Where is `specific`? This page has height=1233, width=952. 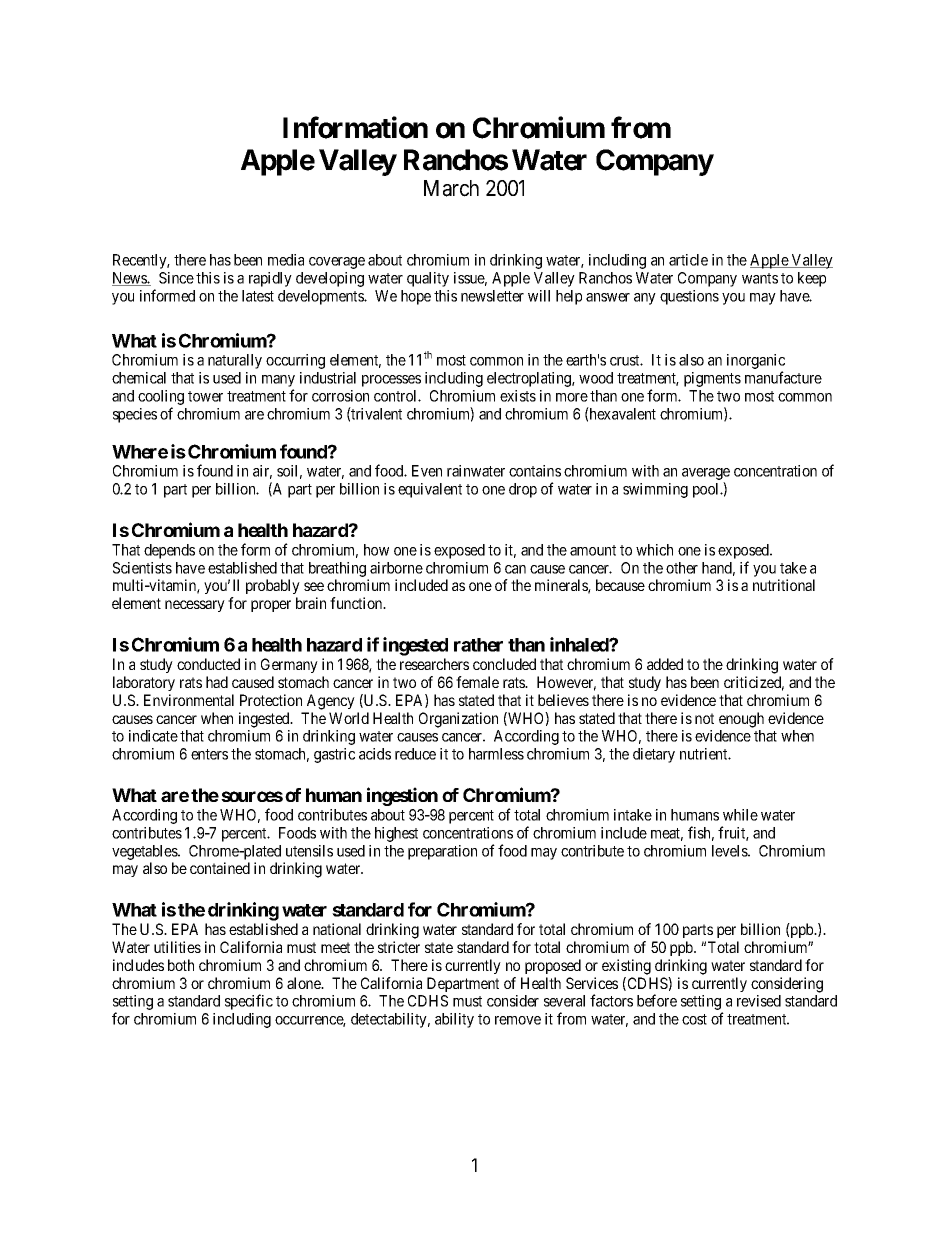 specific is located at coordinates (249, 1002).
